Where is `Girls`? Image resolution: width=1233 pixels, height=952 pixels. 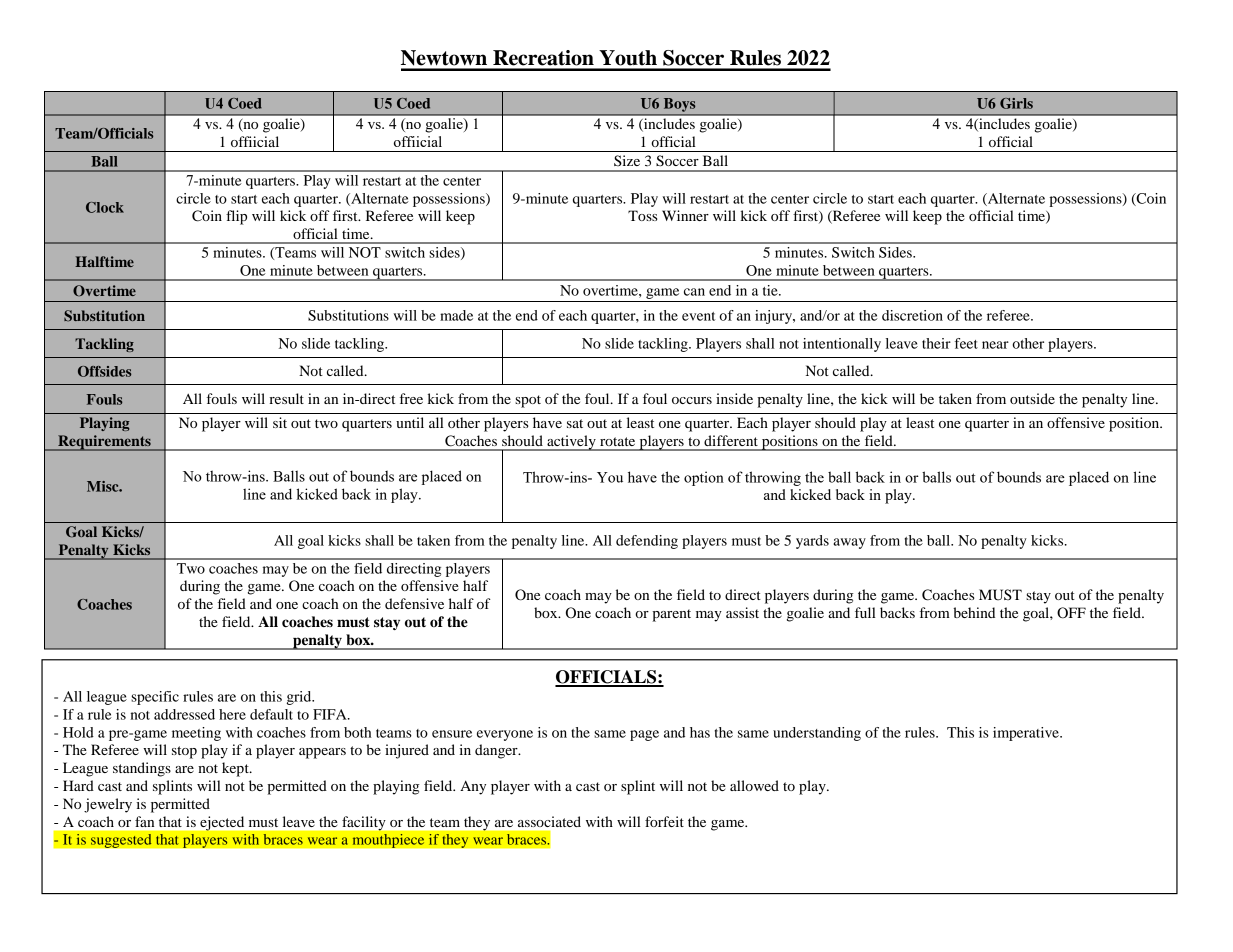
Girls is located at coordinates (1016, 103).
